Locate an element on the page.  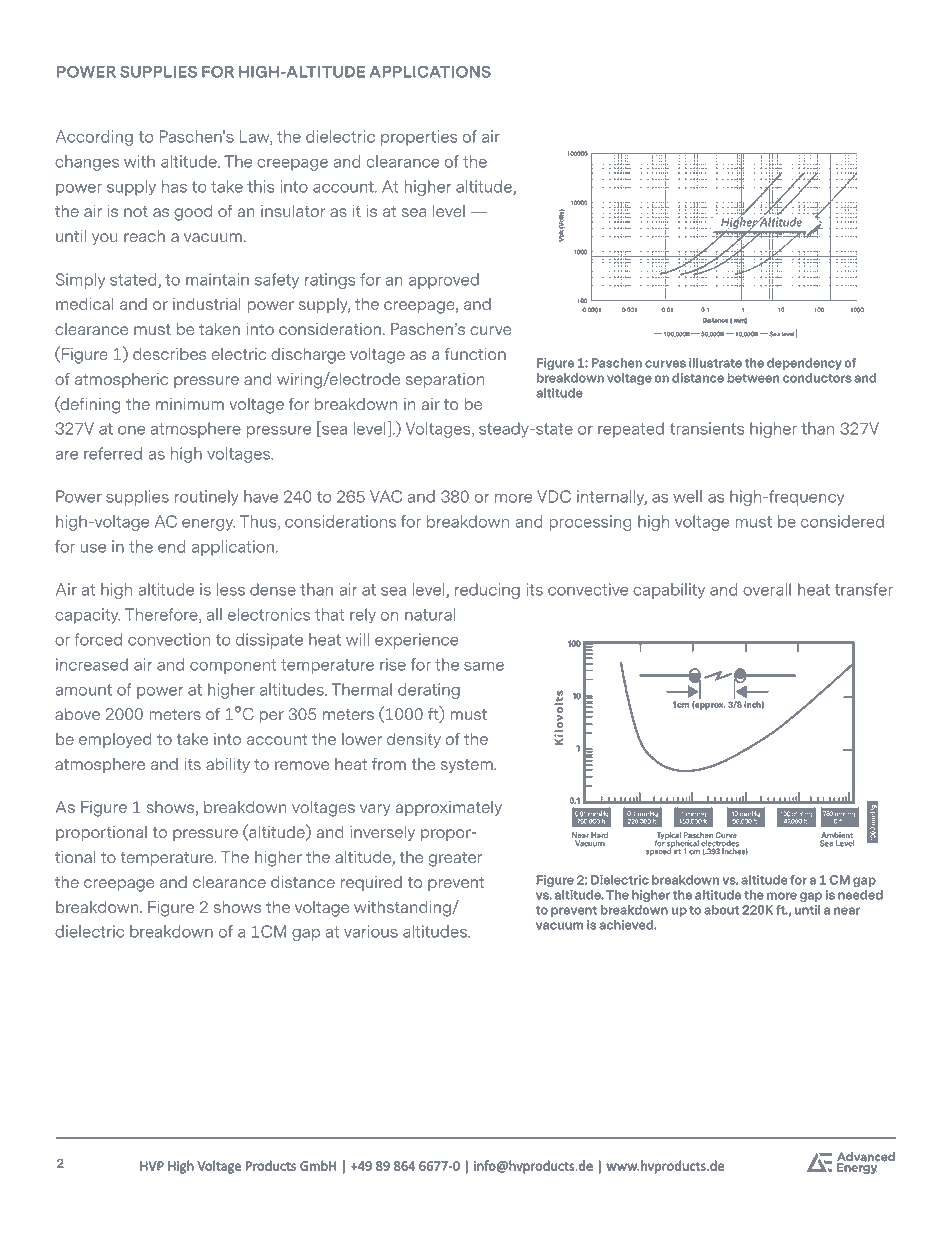
density is located at coordinates (414, 740).
